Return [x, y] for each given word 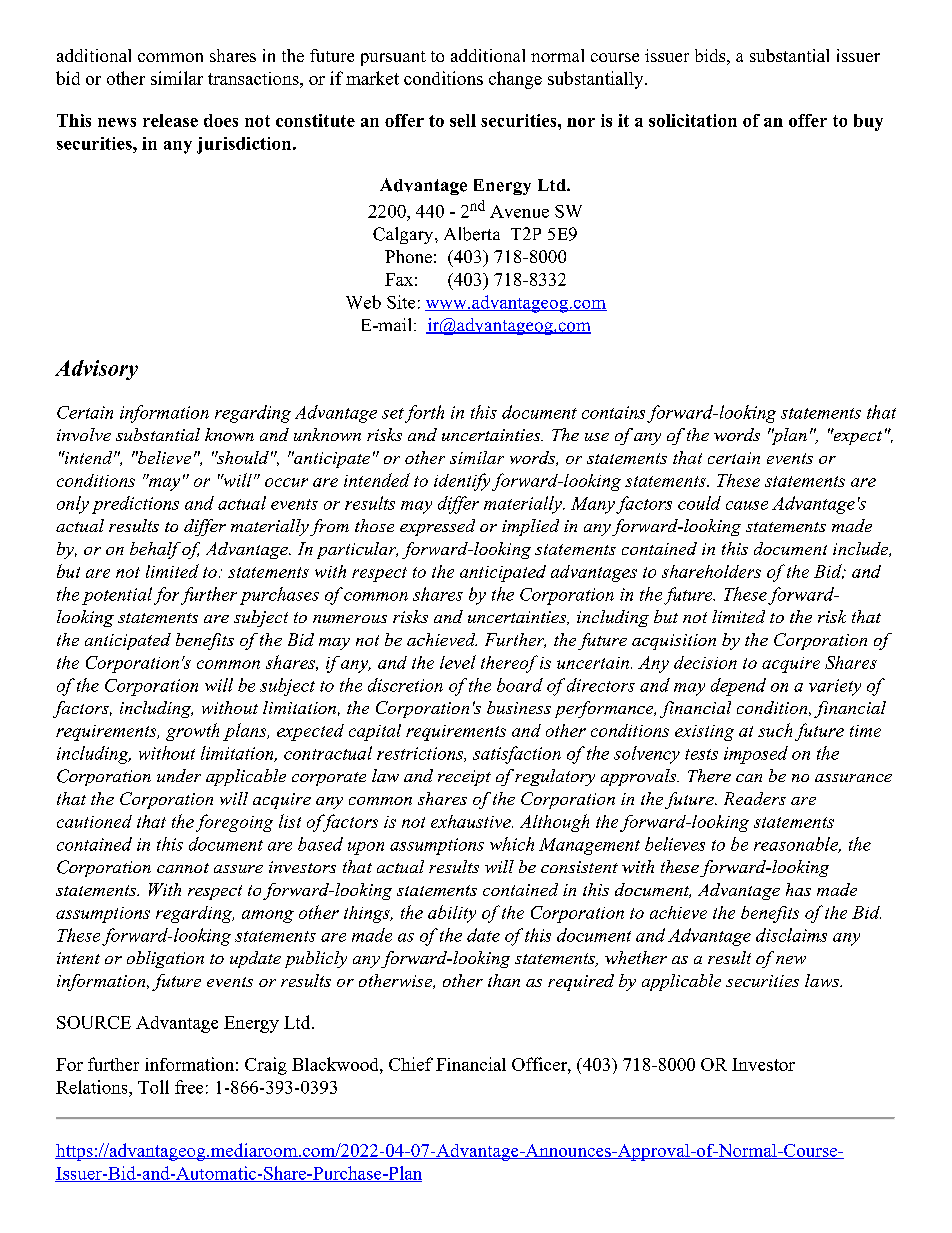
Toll [153, 1087]
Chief [411, 1064]
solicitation [693, 120]
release [170, 120]
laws [823, 980]
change [515, 80]
